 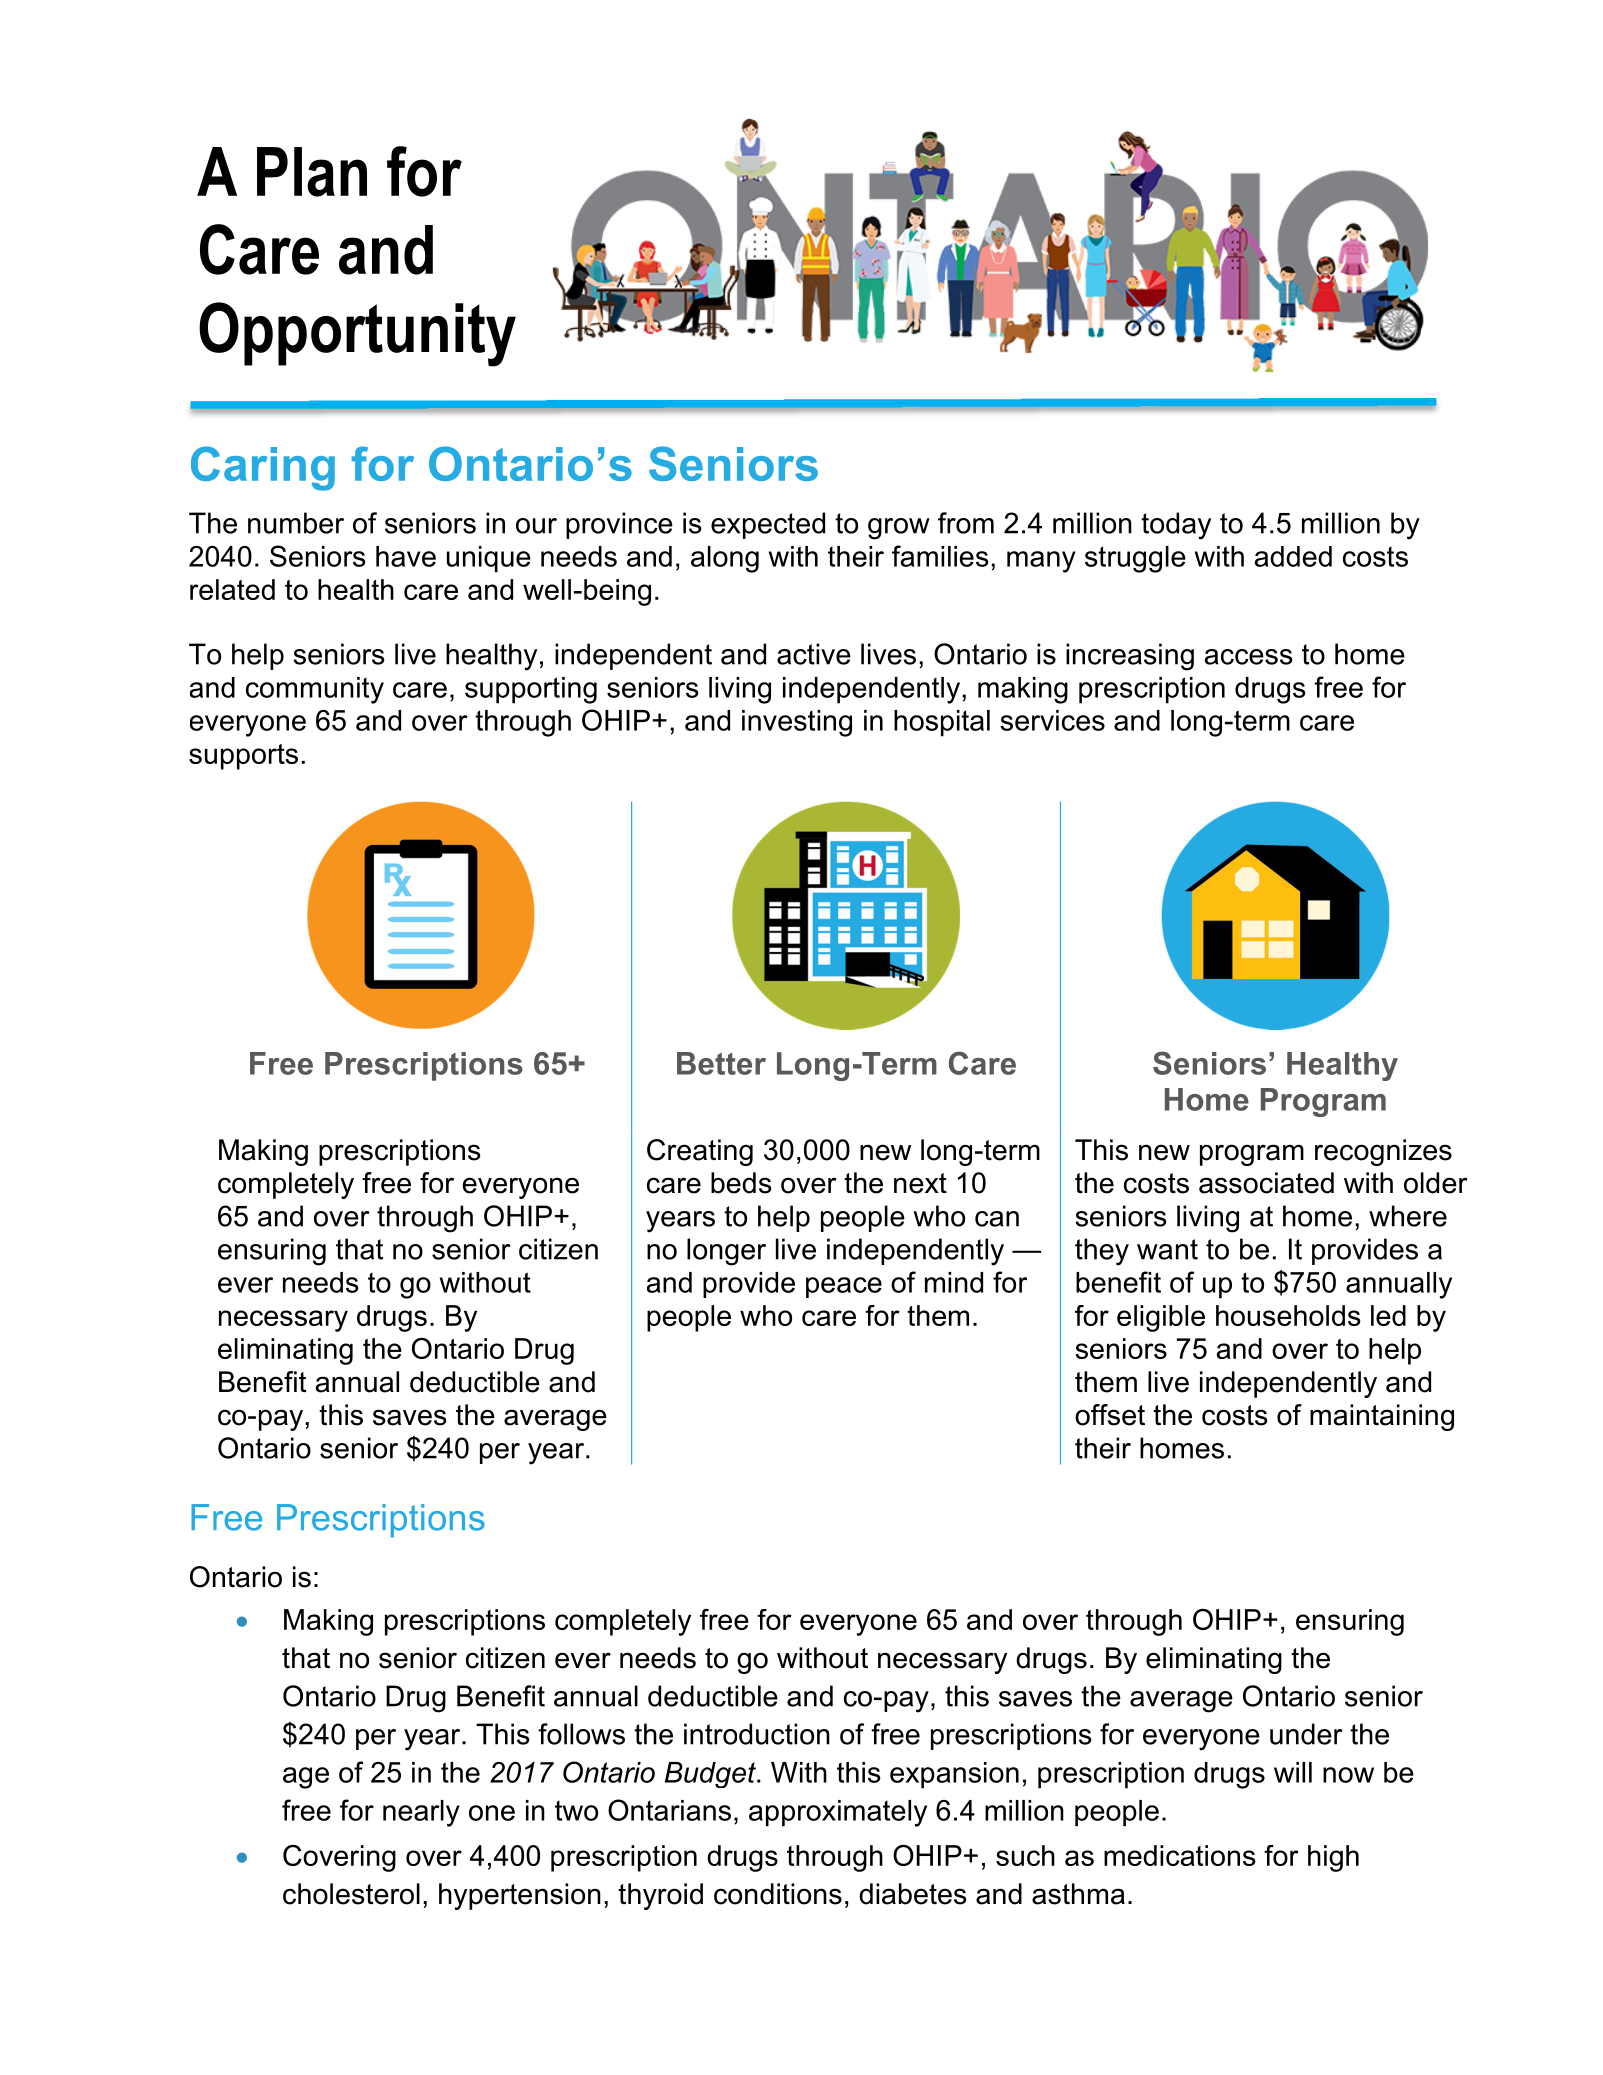 What do you see at coordinates (700, 1152) in the image?
I see `Creating` at bounding box center [700, 1152].
